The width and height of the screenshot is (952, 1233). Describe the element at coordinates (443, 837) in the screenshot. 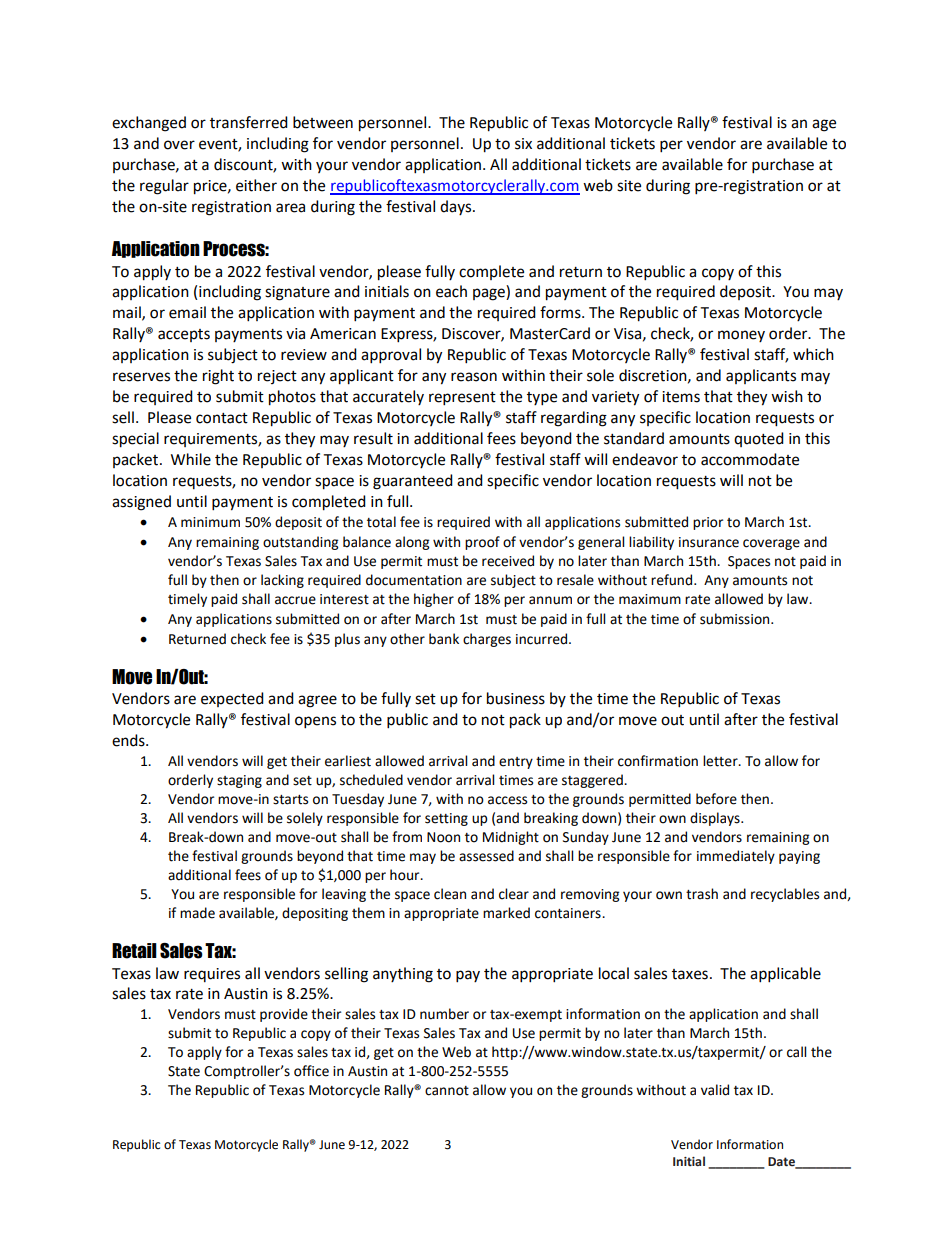

I see `Noon` at that location.
